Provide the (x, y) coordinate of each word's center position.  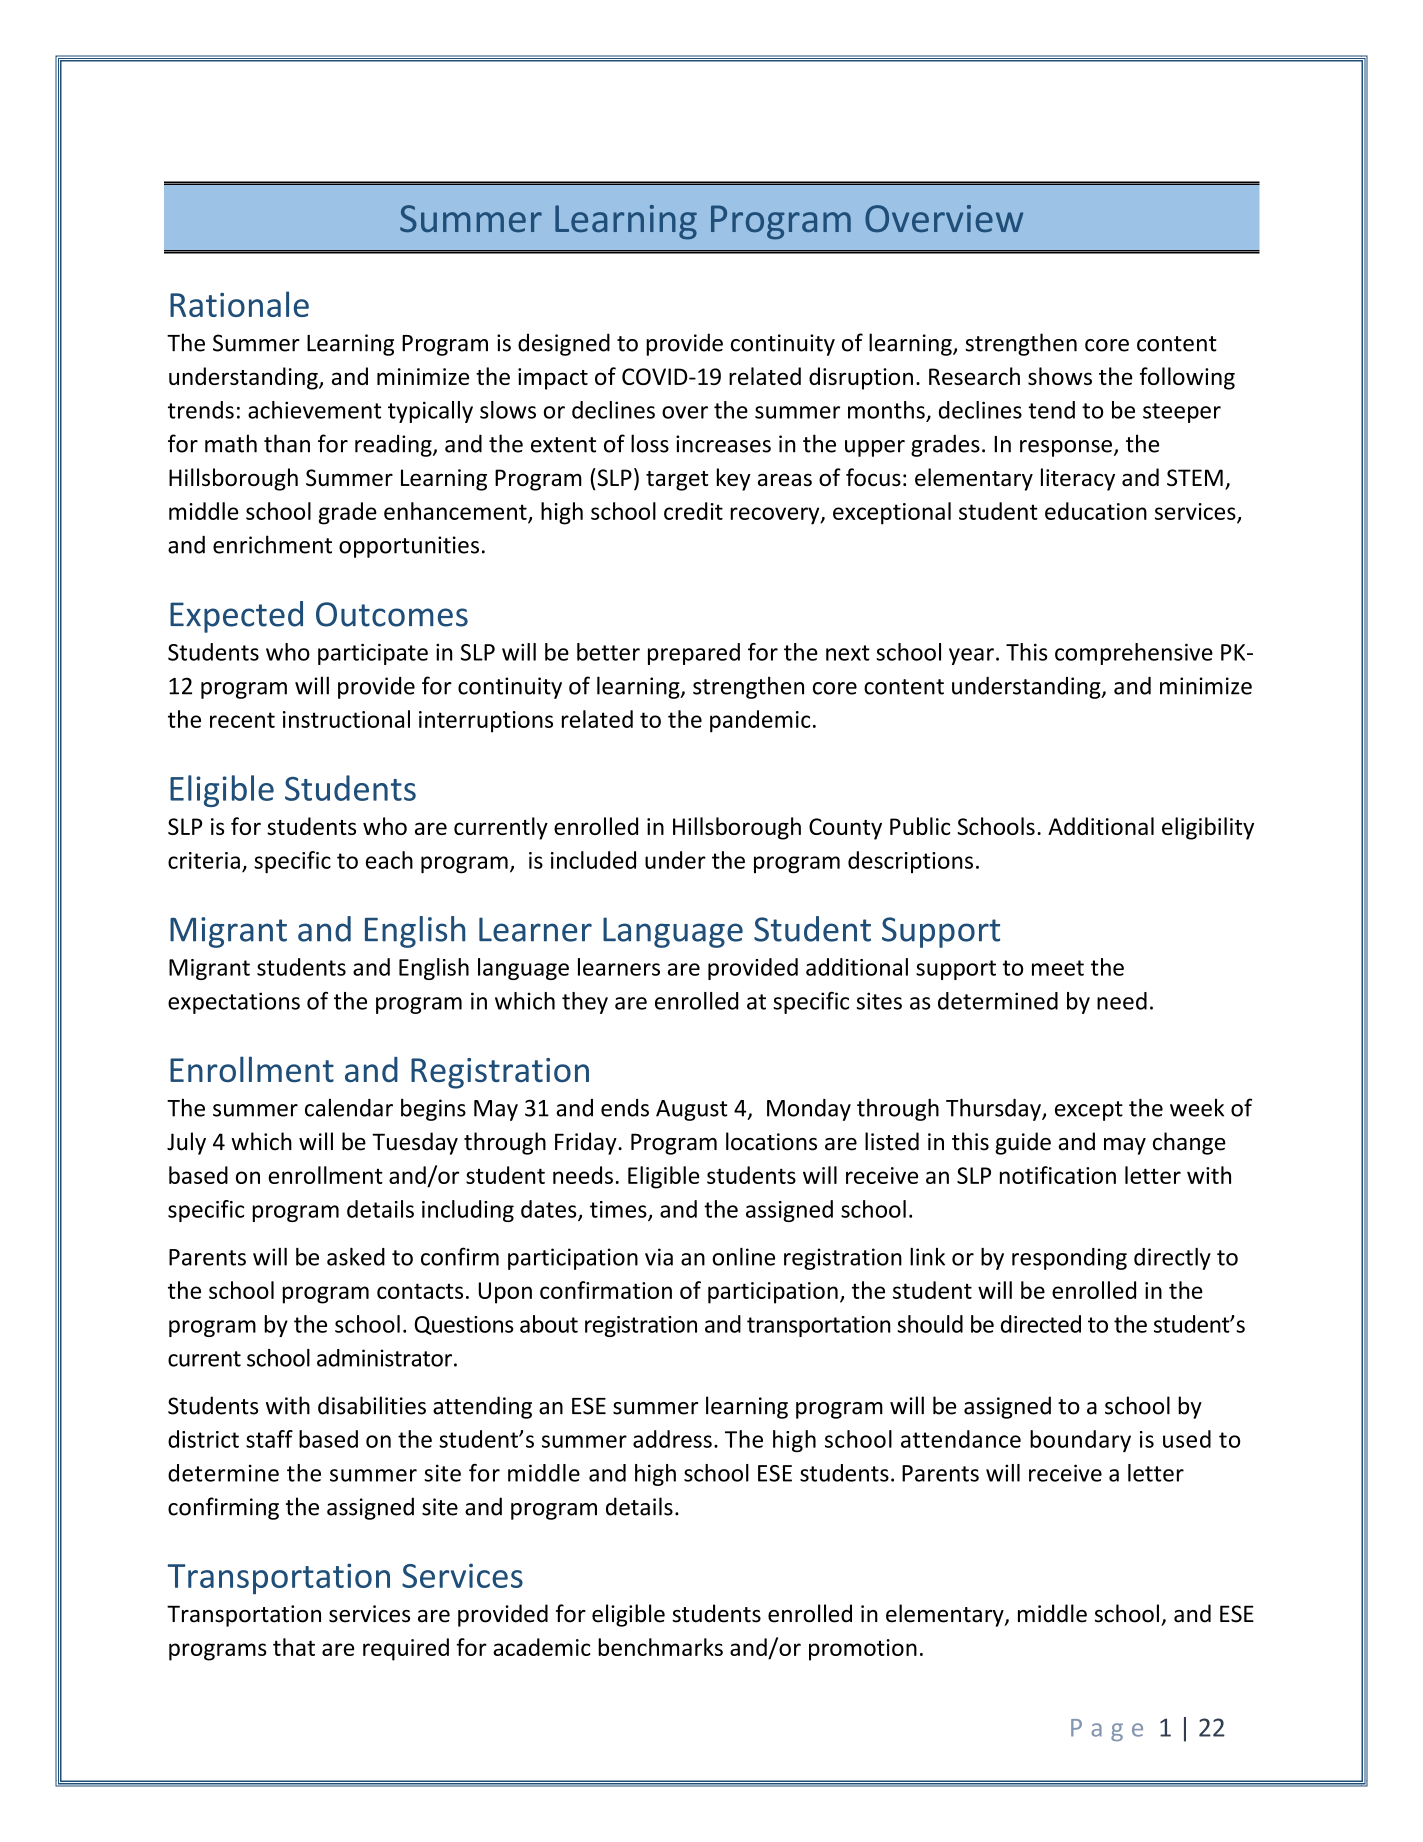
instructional (346, 719)
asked (356, 1257)
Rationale (239, 304)
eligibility (1208, 828)
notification (1058, 1175)
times (619, 1210)
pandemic (760, 721)
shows (1060, 376)
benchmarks (660, 1647)
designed (564, 344)
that (294, 1647)
